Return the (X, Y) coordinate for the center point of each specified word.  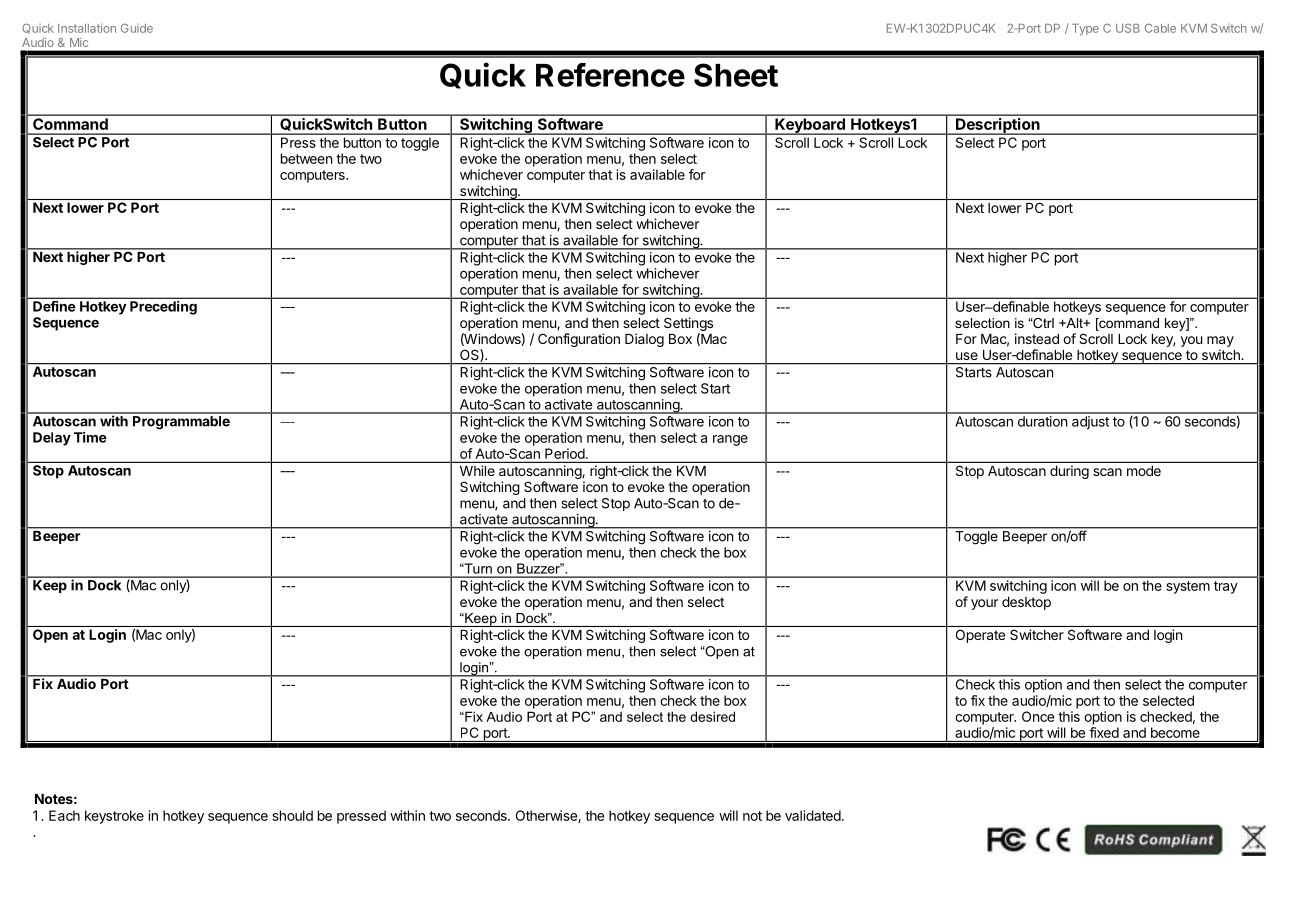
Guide (137, 28)
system (1188, 587)
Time (90, 437)
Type (1085, 29)
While (477, 470)
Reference (610, 75)
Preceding (163, 308)
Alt (1074, 323)
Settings (688, 324)
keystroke (114, 817)
